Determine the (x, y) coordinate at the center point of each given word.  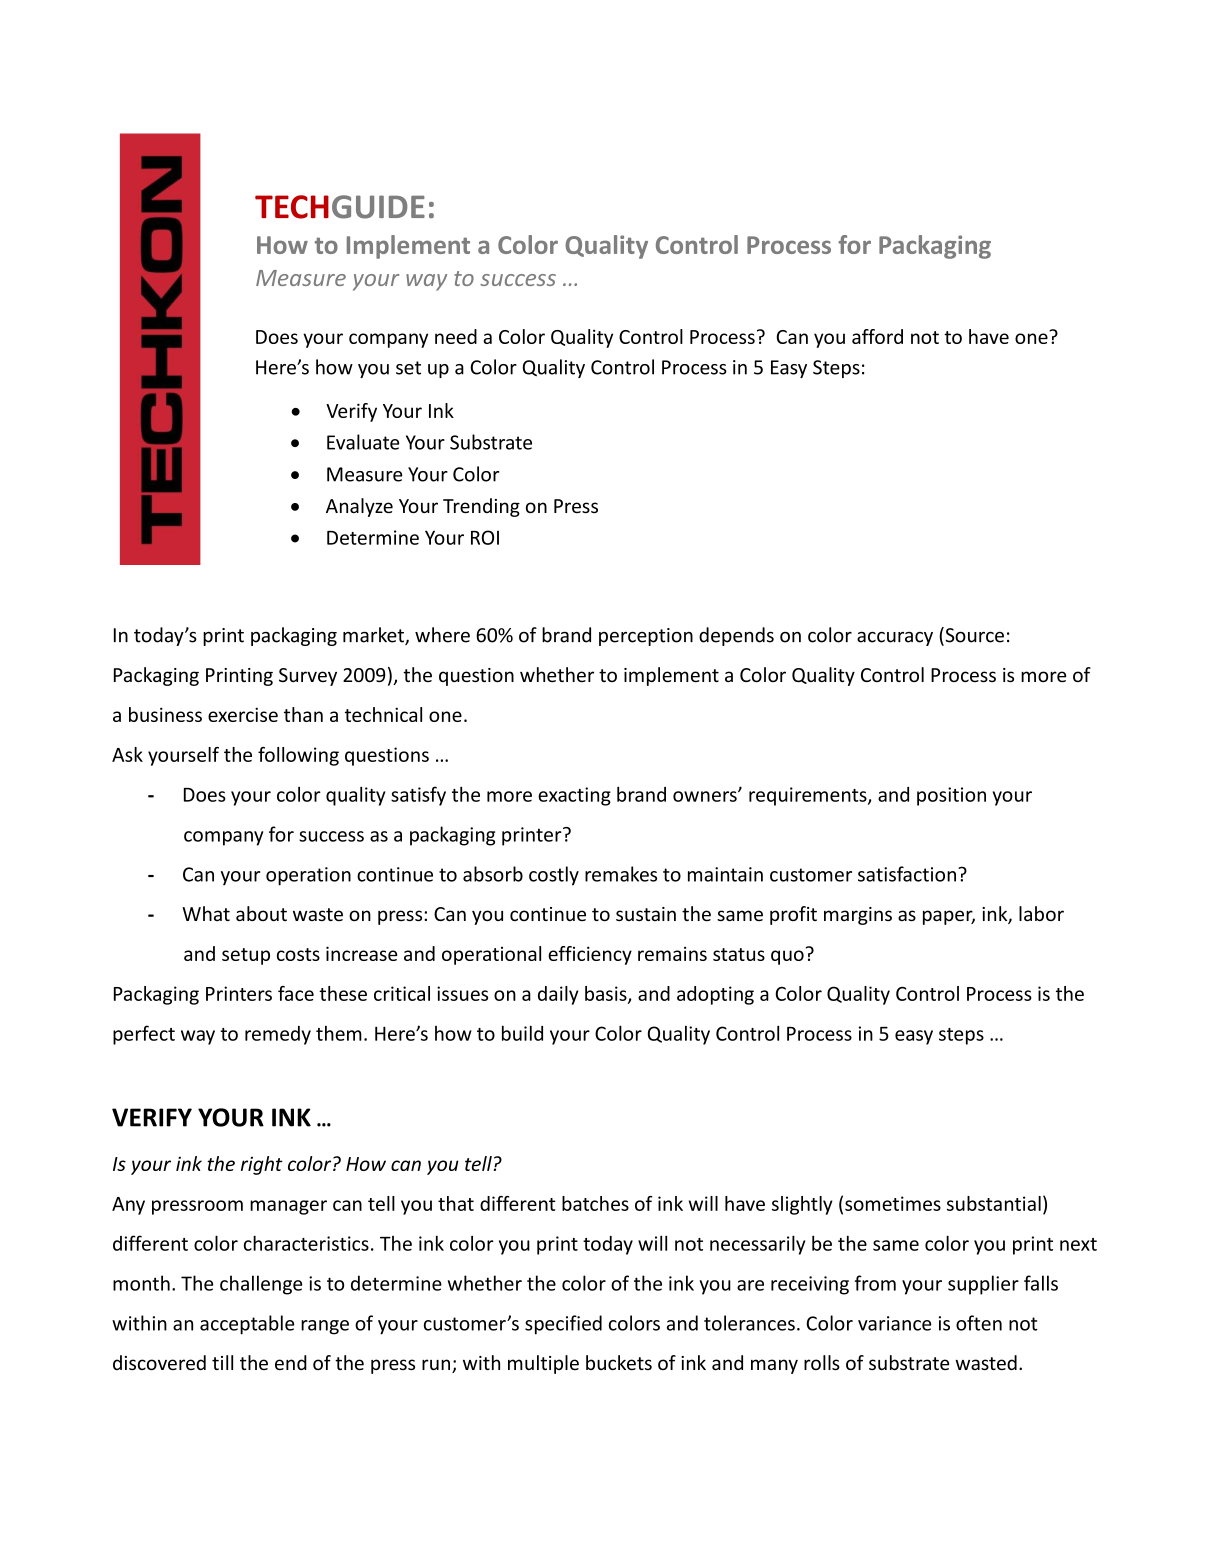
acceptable (247, 1325)
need (456, 336)
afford (877, 336)
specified (563, 1325)
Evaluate (363, 442)
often (979, 1323)
